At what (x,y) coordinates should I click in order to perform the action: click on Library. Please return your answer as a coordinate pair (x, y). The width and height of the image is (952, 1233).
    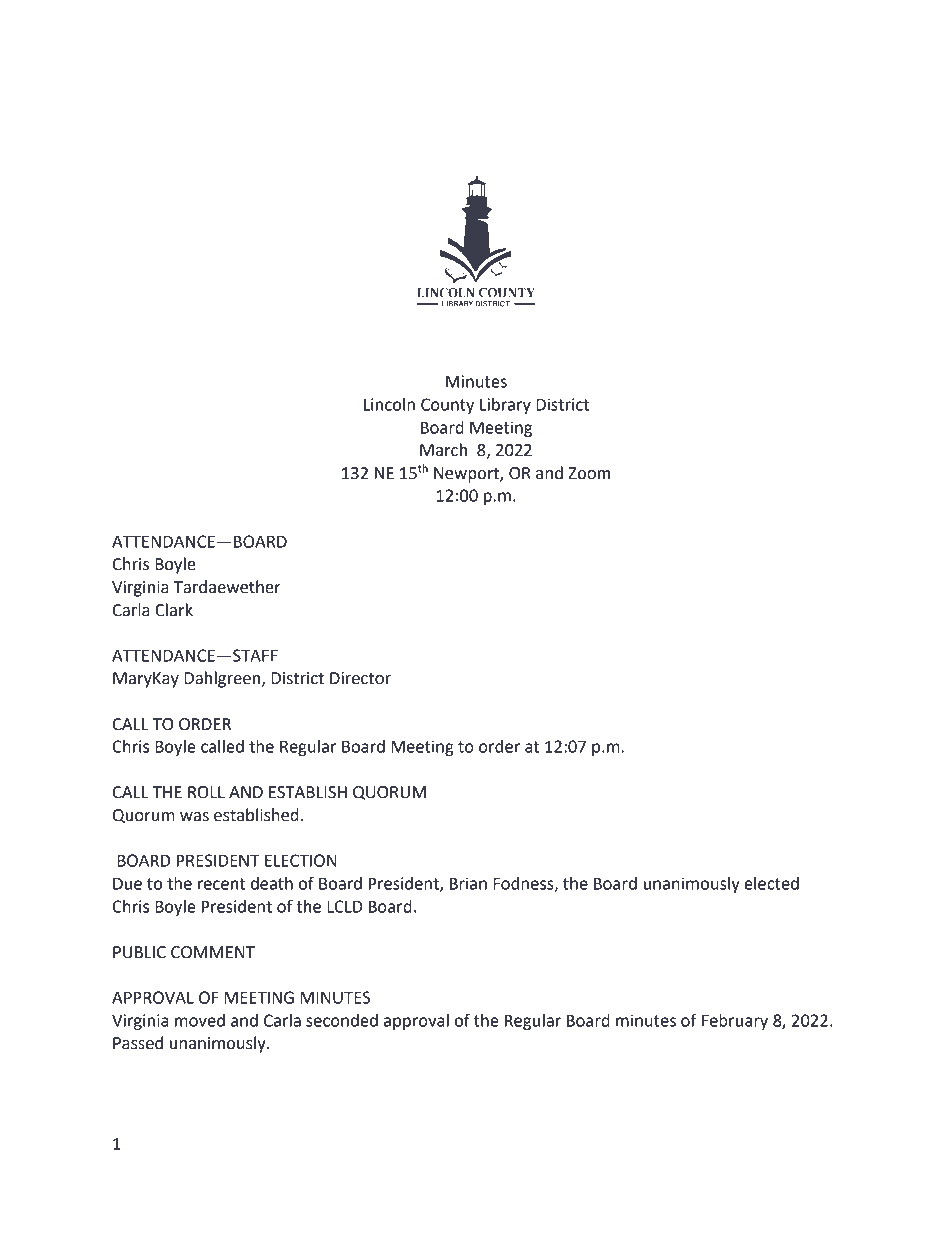
    Looking at the image, I should click on (505, 406).
